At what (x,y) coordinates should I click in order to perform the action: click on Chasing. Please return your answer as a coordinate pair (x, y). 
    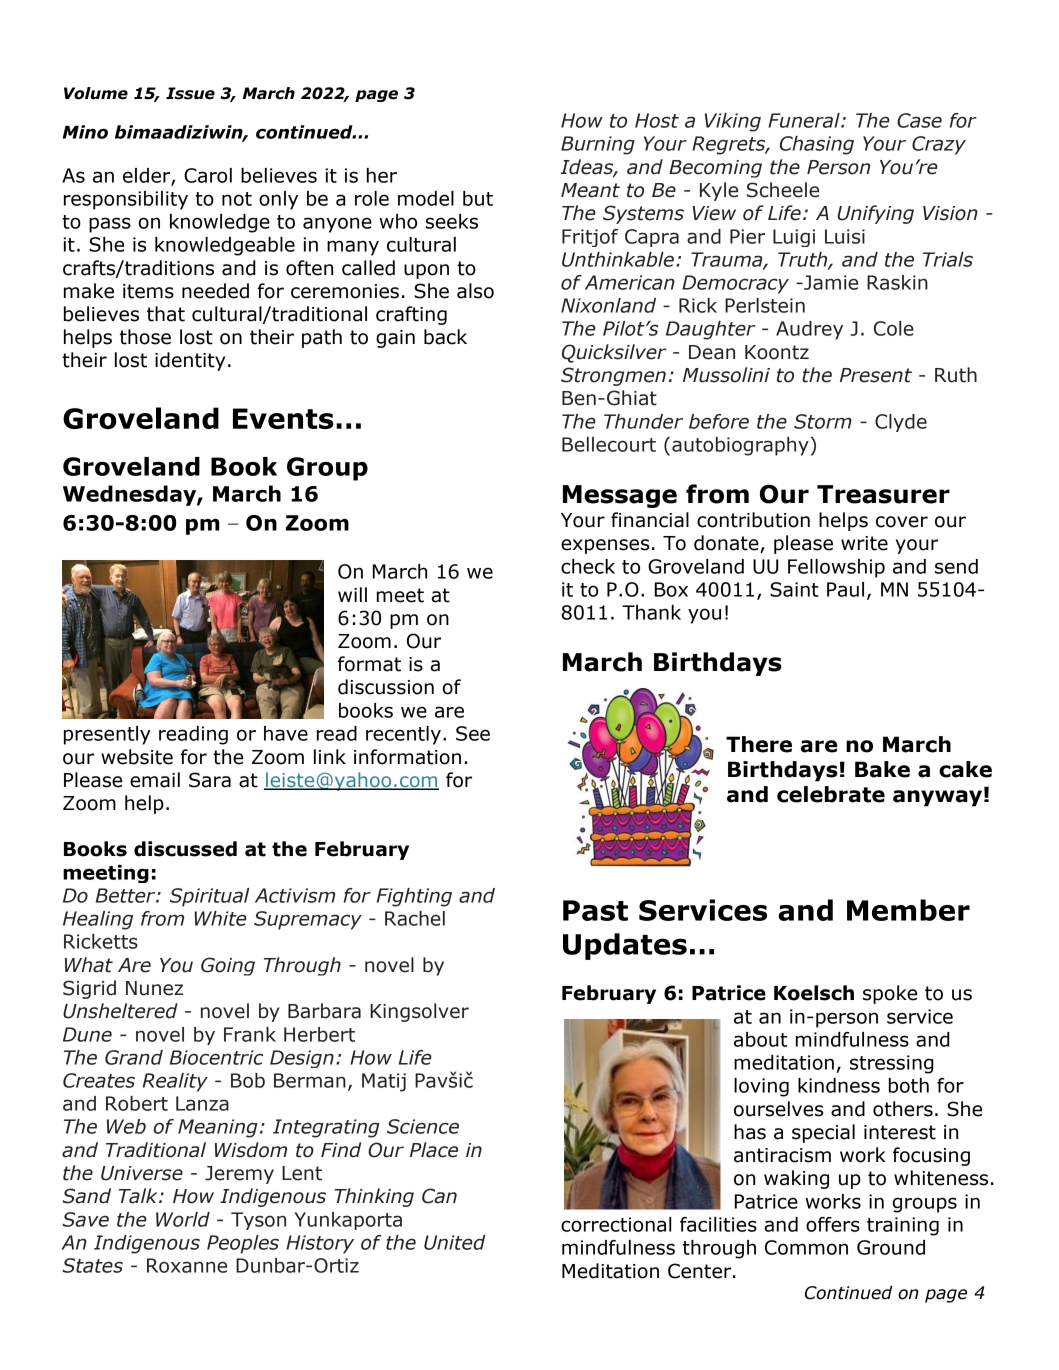
    Looking at the image, I should click on (817, 145).
